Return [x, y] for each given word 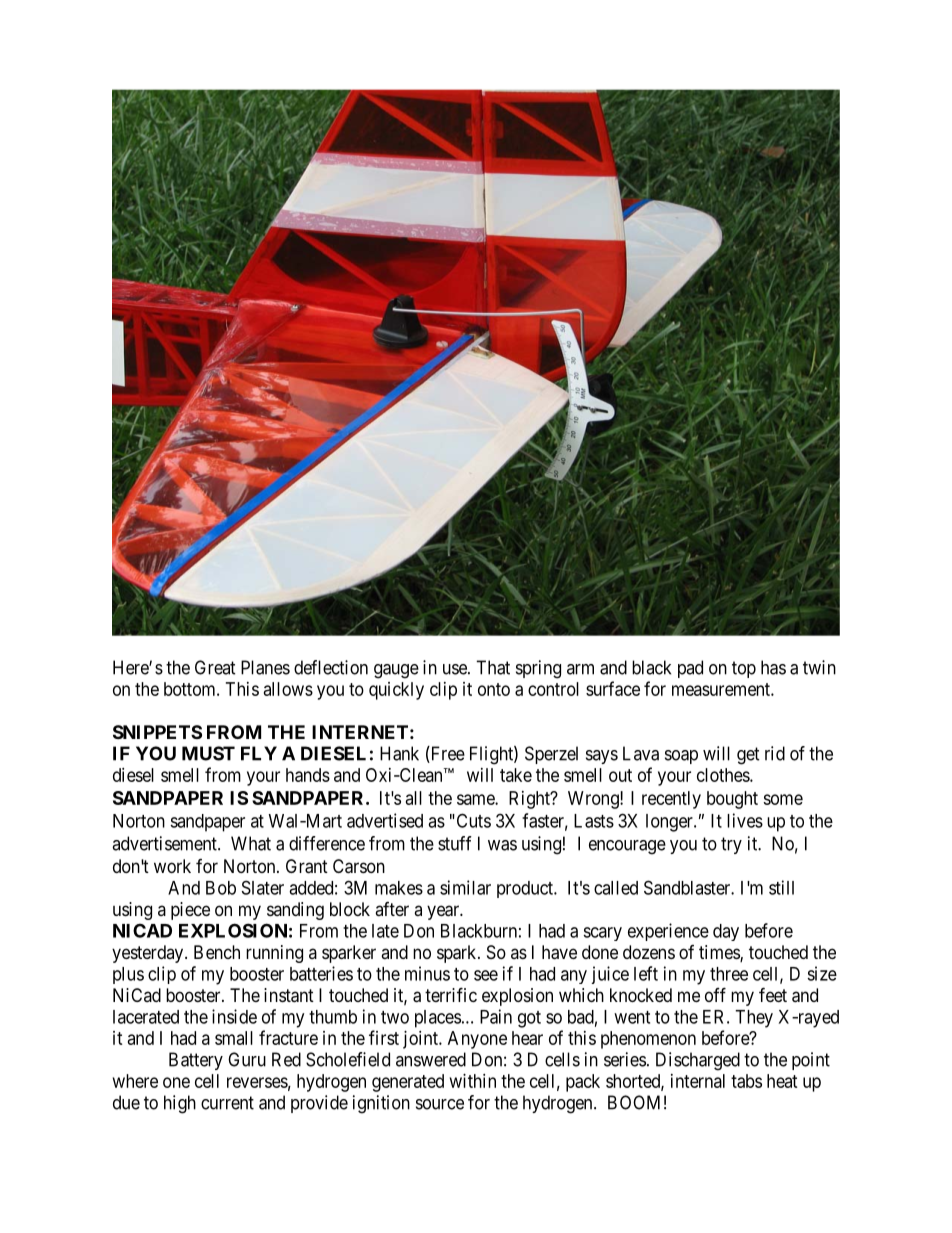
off [715, 994]
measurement [722, 689]
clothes [724, 775]
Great [215, 667]
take [516, 775]
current [227, 1103]
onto [494, 689]
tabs [746, 1081]
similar [465, 887]
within [473, 1081]
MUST [208, 753]
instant [289, 995]
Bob [221, 888]
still [781, 887]
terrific [451, 994]
